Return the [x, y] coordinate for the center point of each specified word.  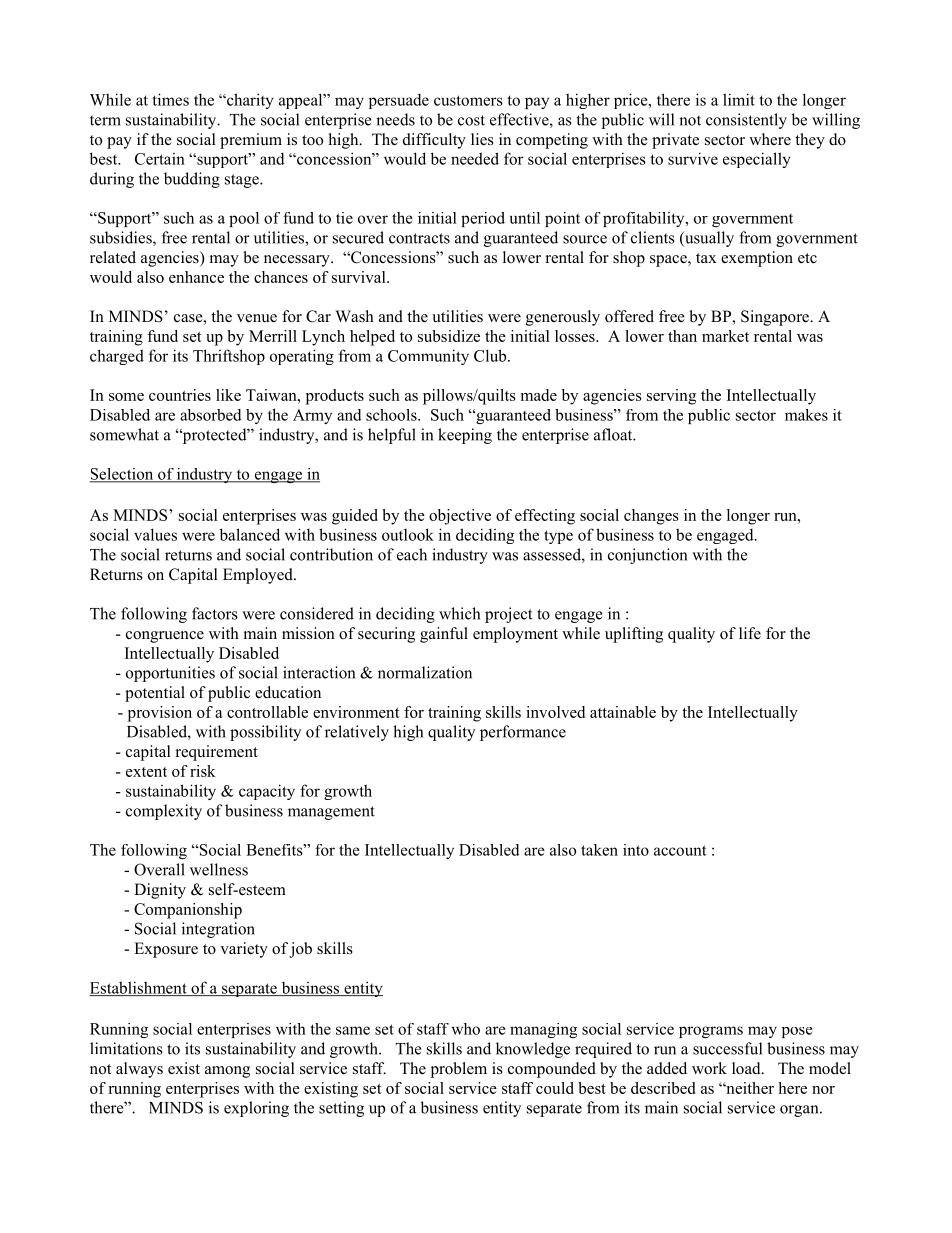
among [227, 1072]
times [170, 99]
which [459, 613]
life [750, 633]
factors [215, 613]
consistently [746, 121]
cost [471, 120]
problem [459, 1070]
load [747, 1068]
